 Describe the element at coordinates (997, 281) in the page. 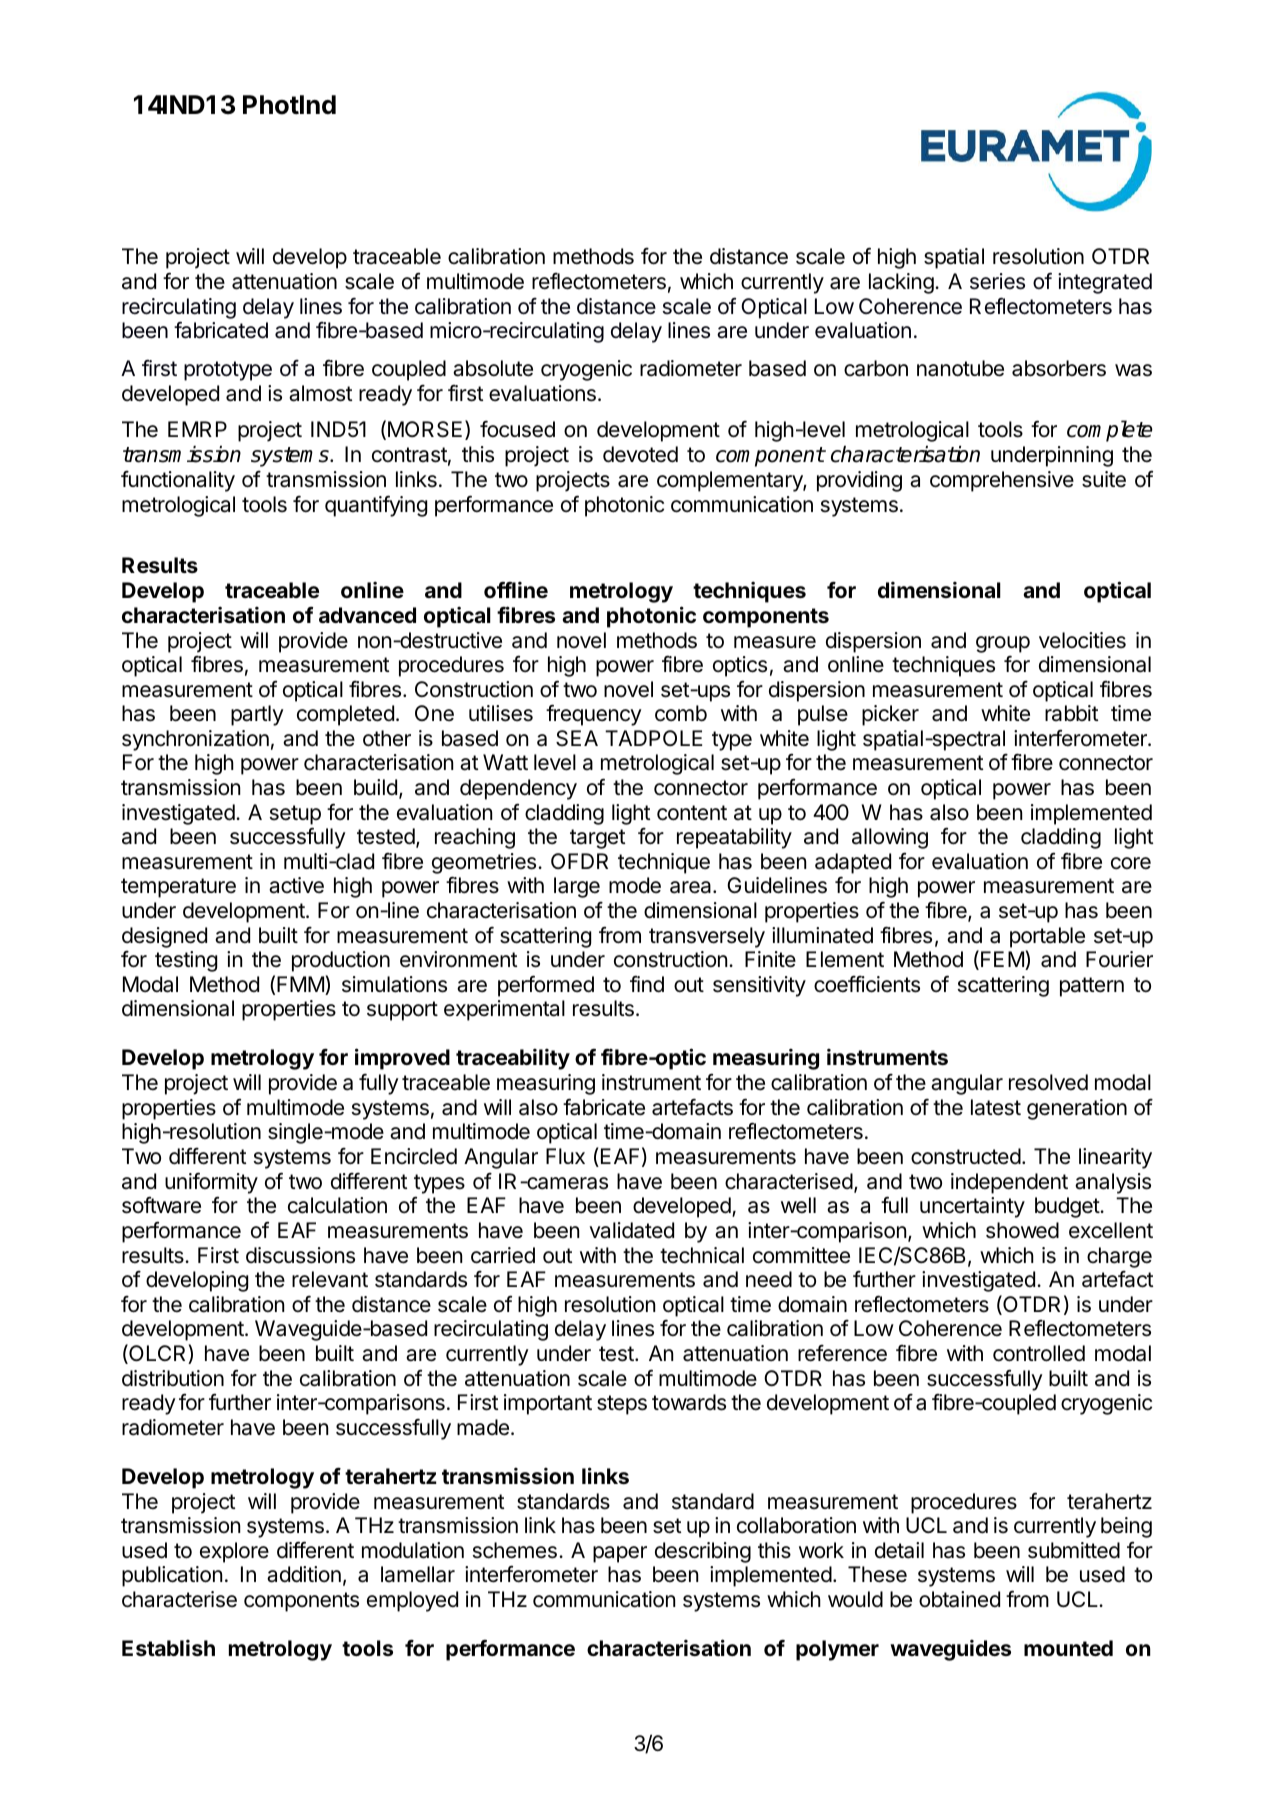

I see `series` at that location.
